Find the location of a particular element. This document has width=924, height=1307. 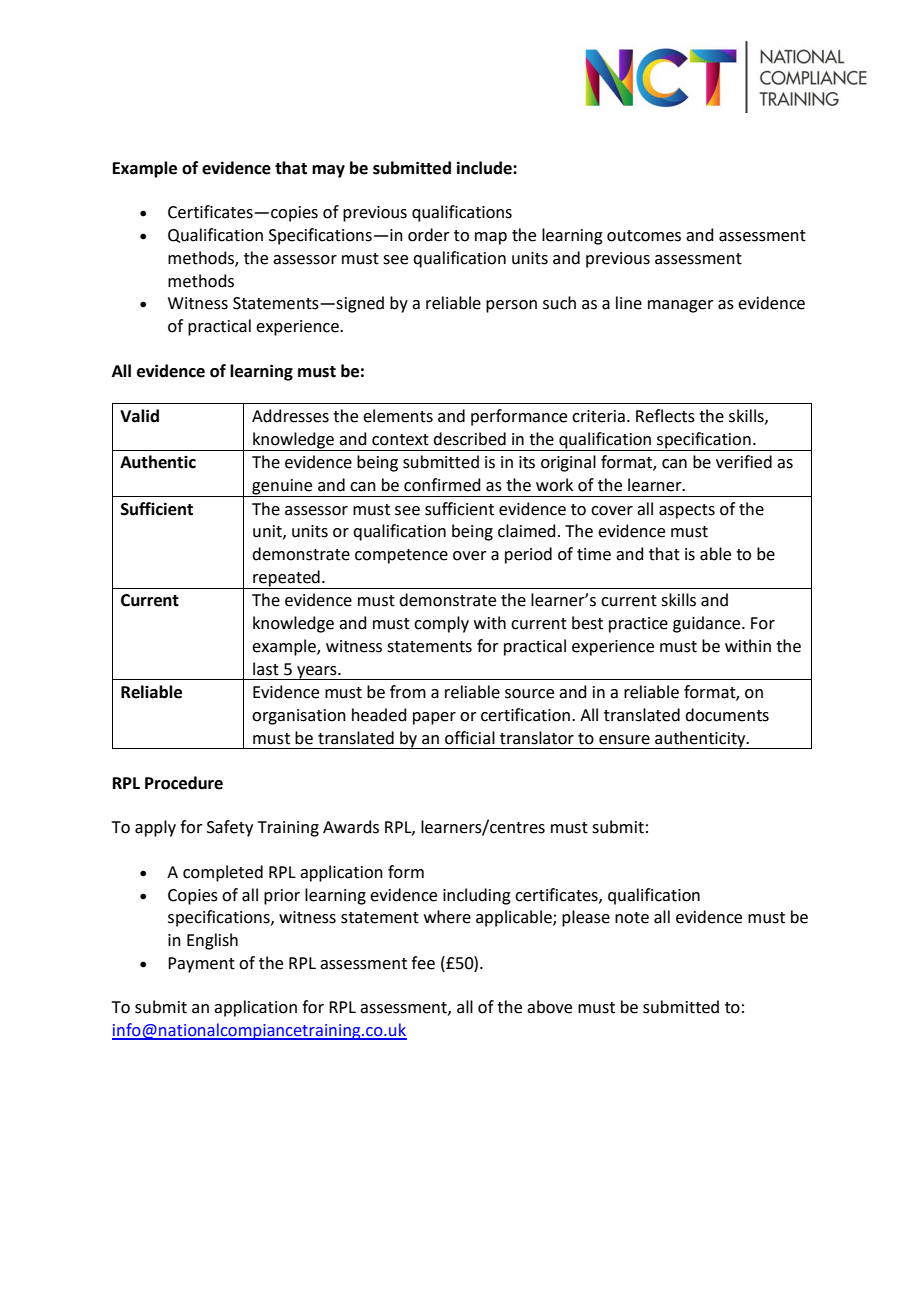

may is located at coordinates (328, 171).
